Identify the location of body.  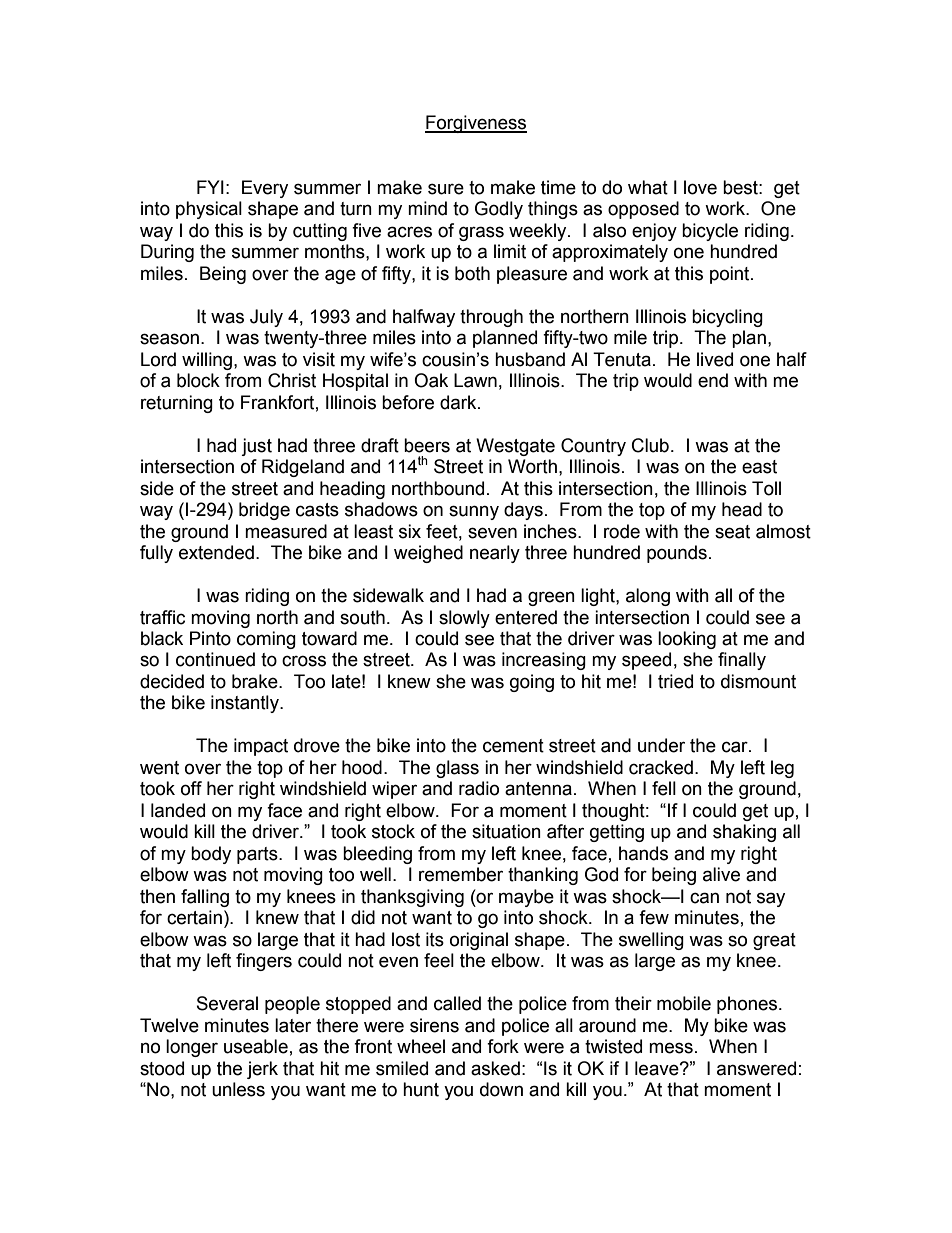
(211, 855).
